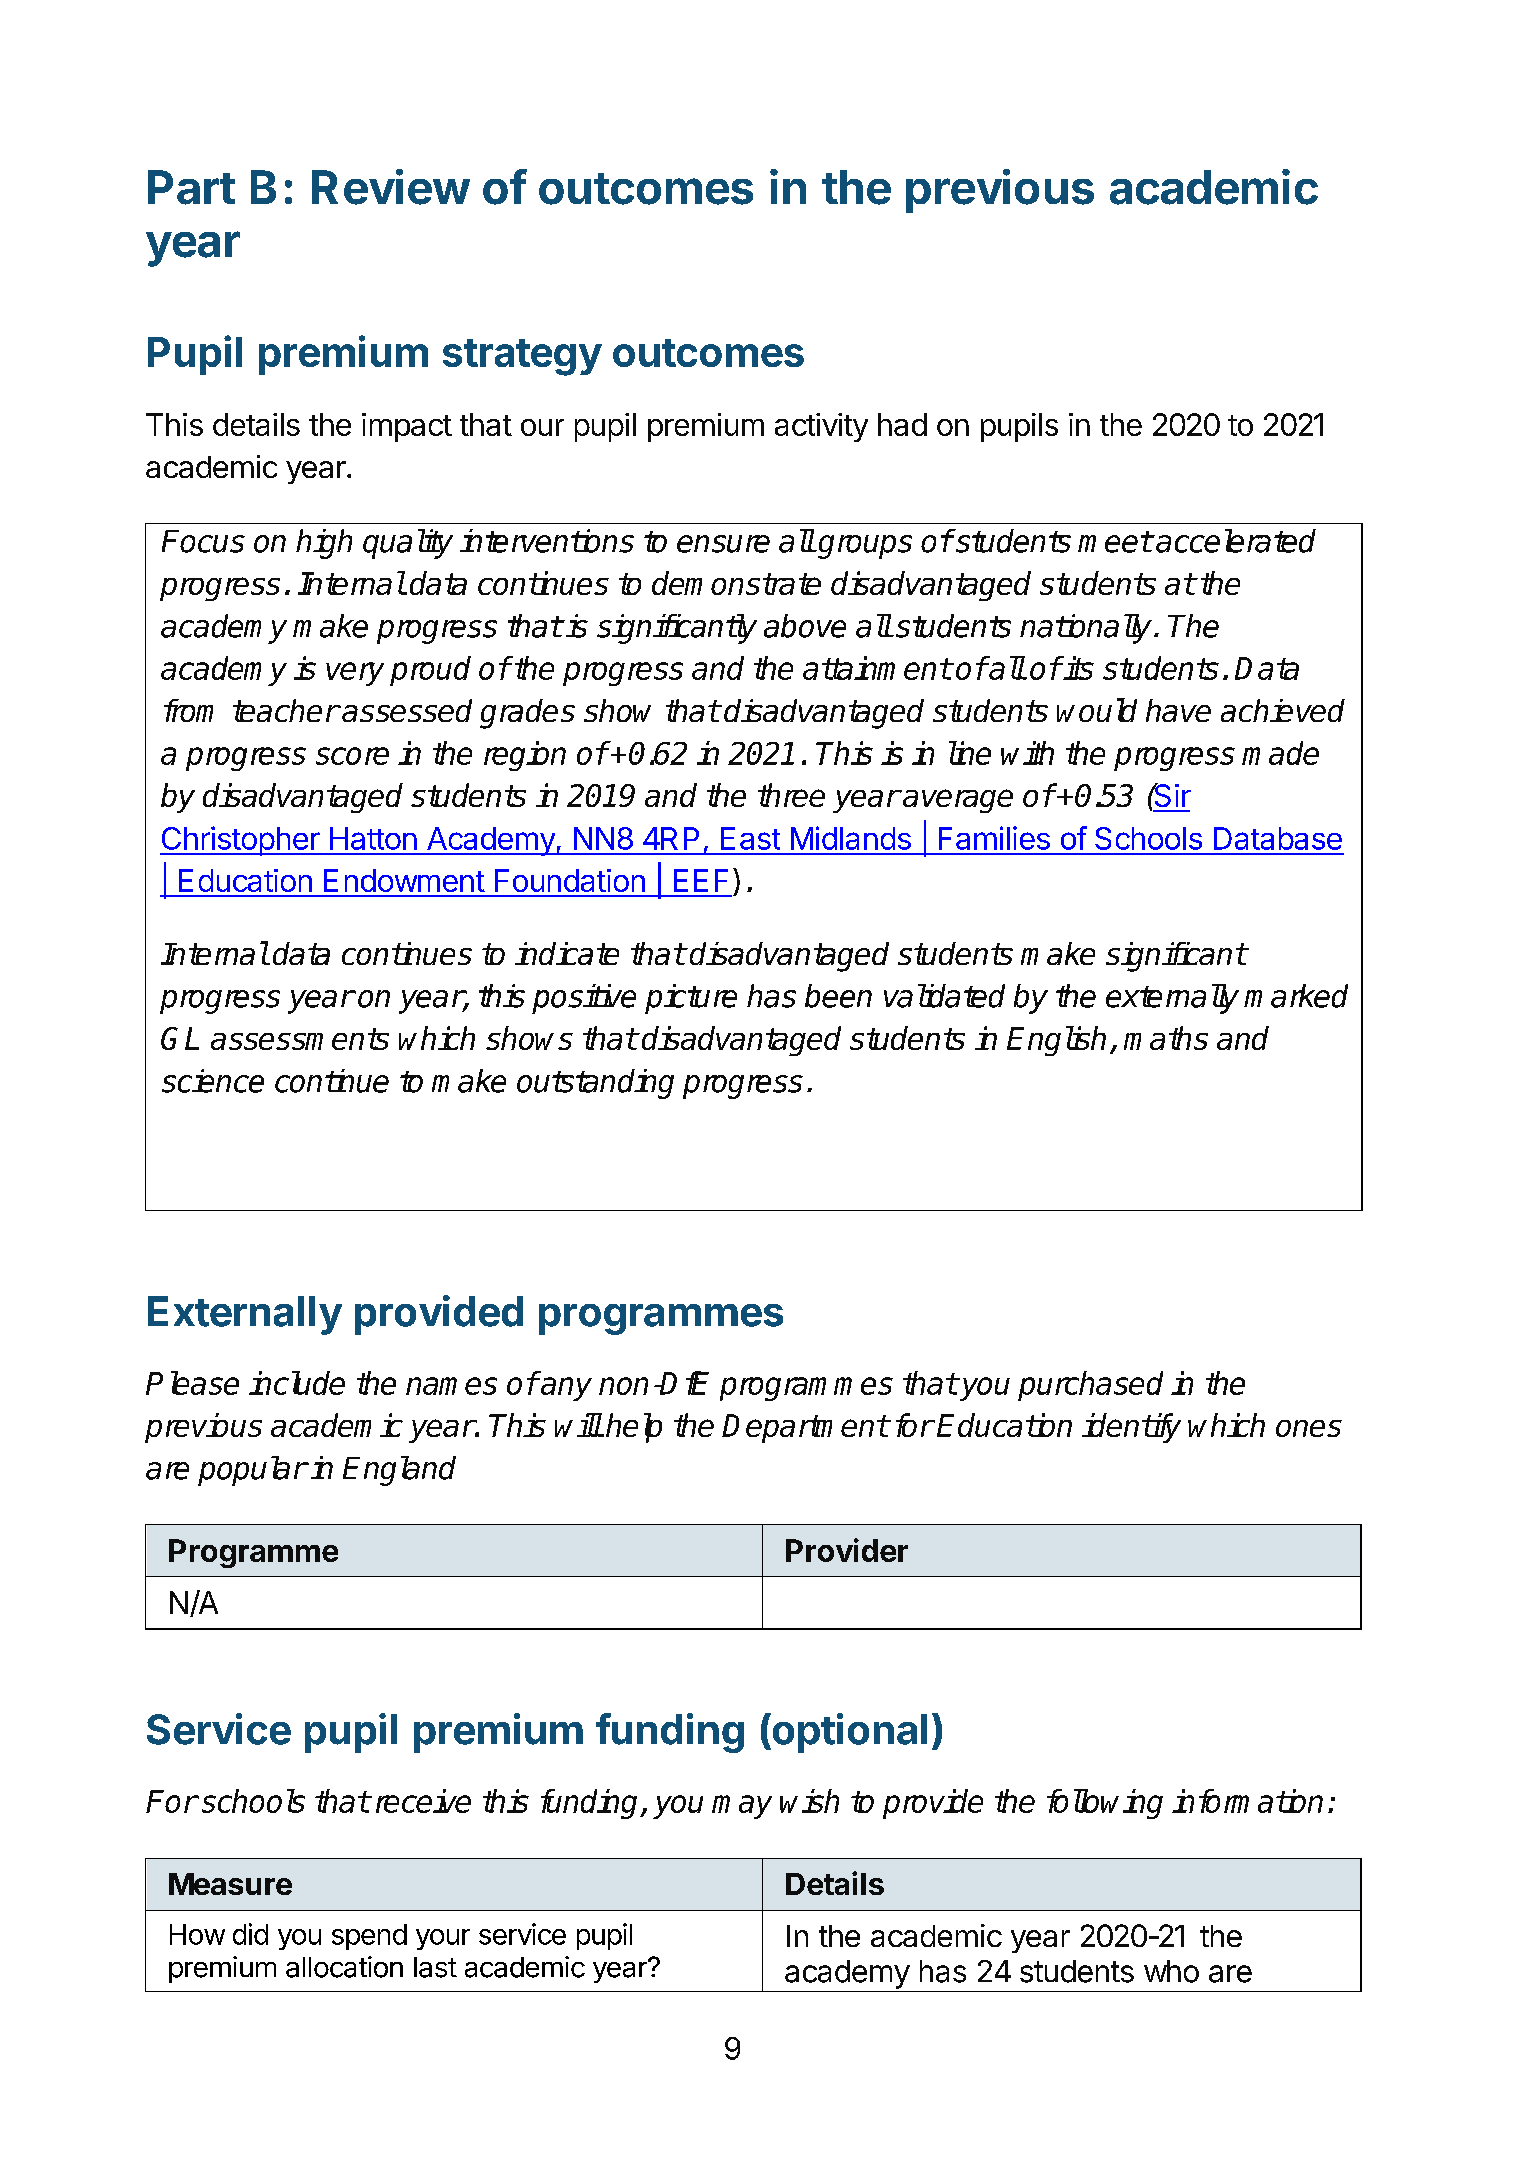 This document has width=1525, height=2157. What do you see at coordinates (391, 187) in the document?
I see `Review` at bounding box center [391, 187].
